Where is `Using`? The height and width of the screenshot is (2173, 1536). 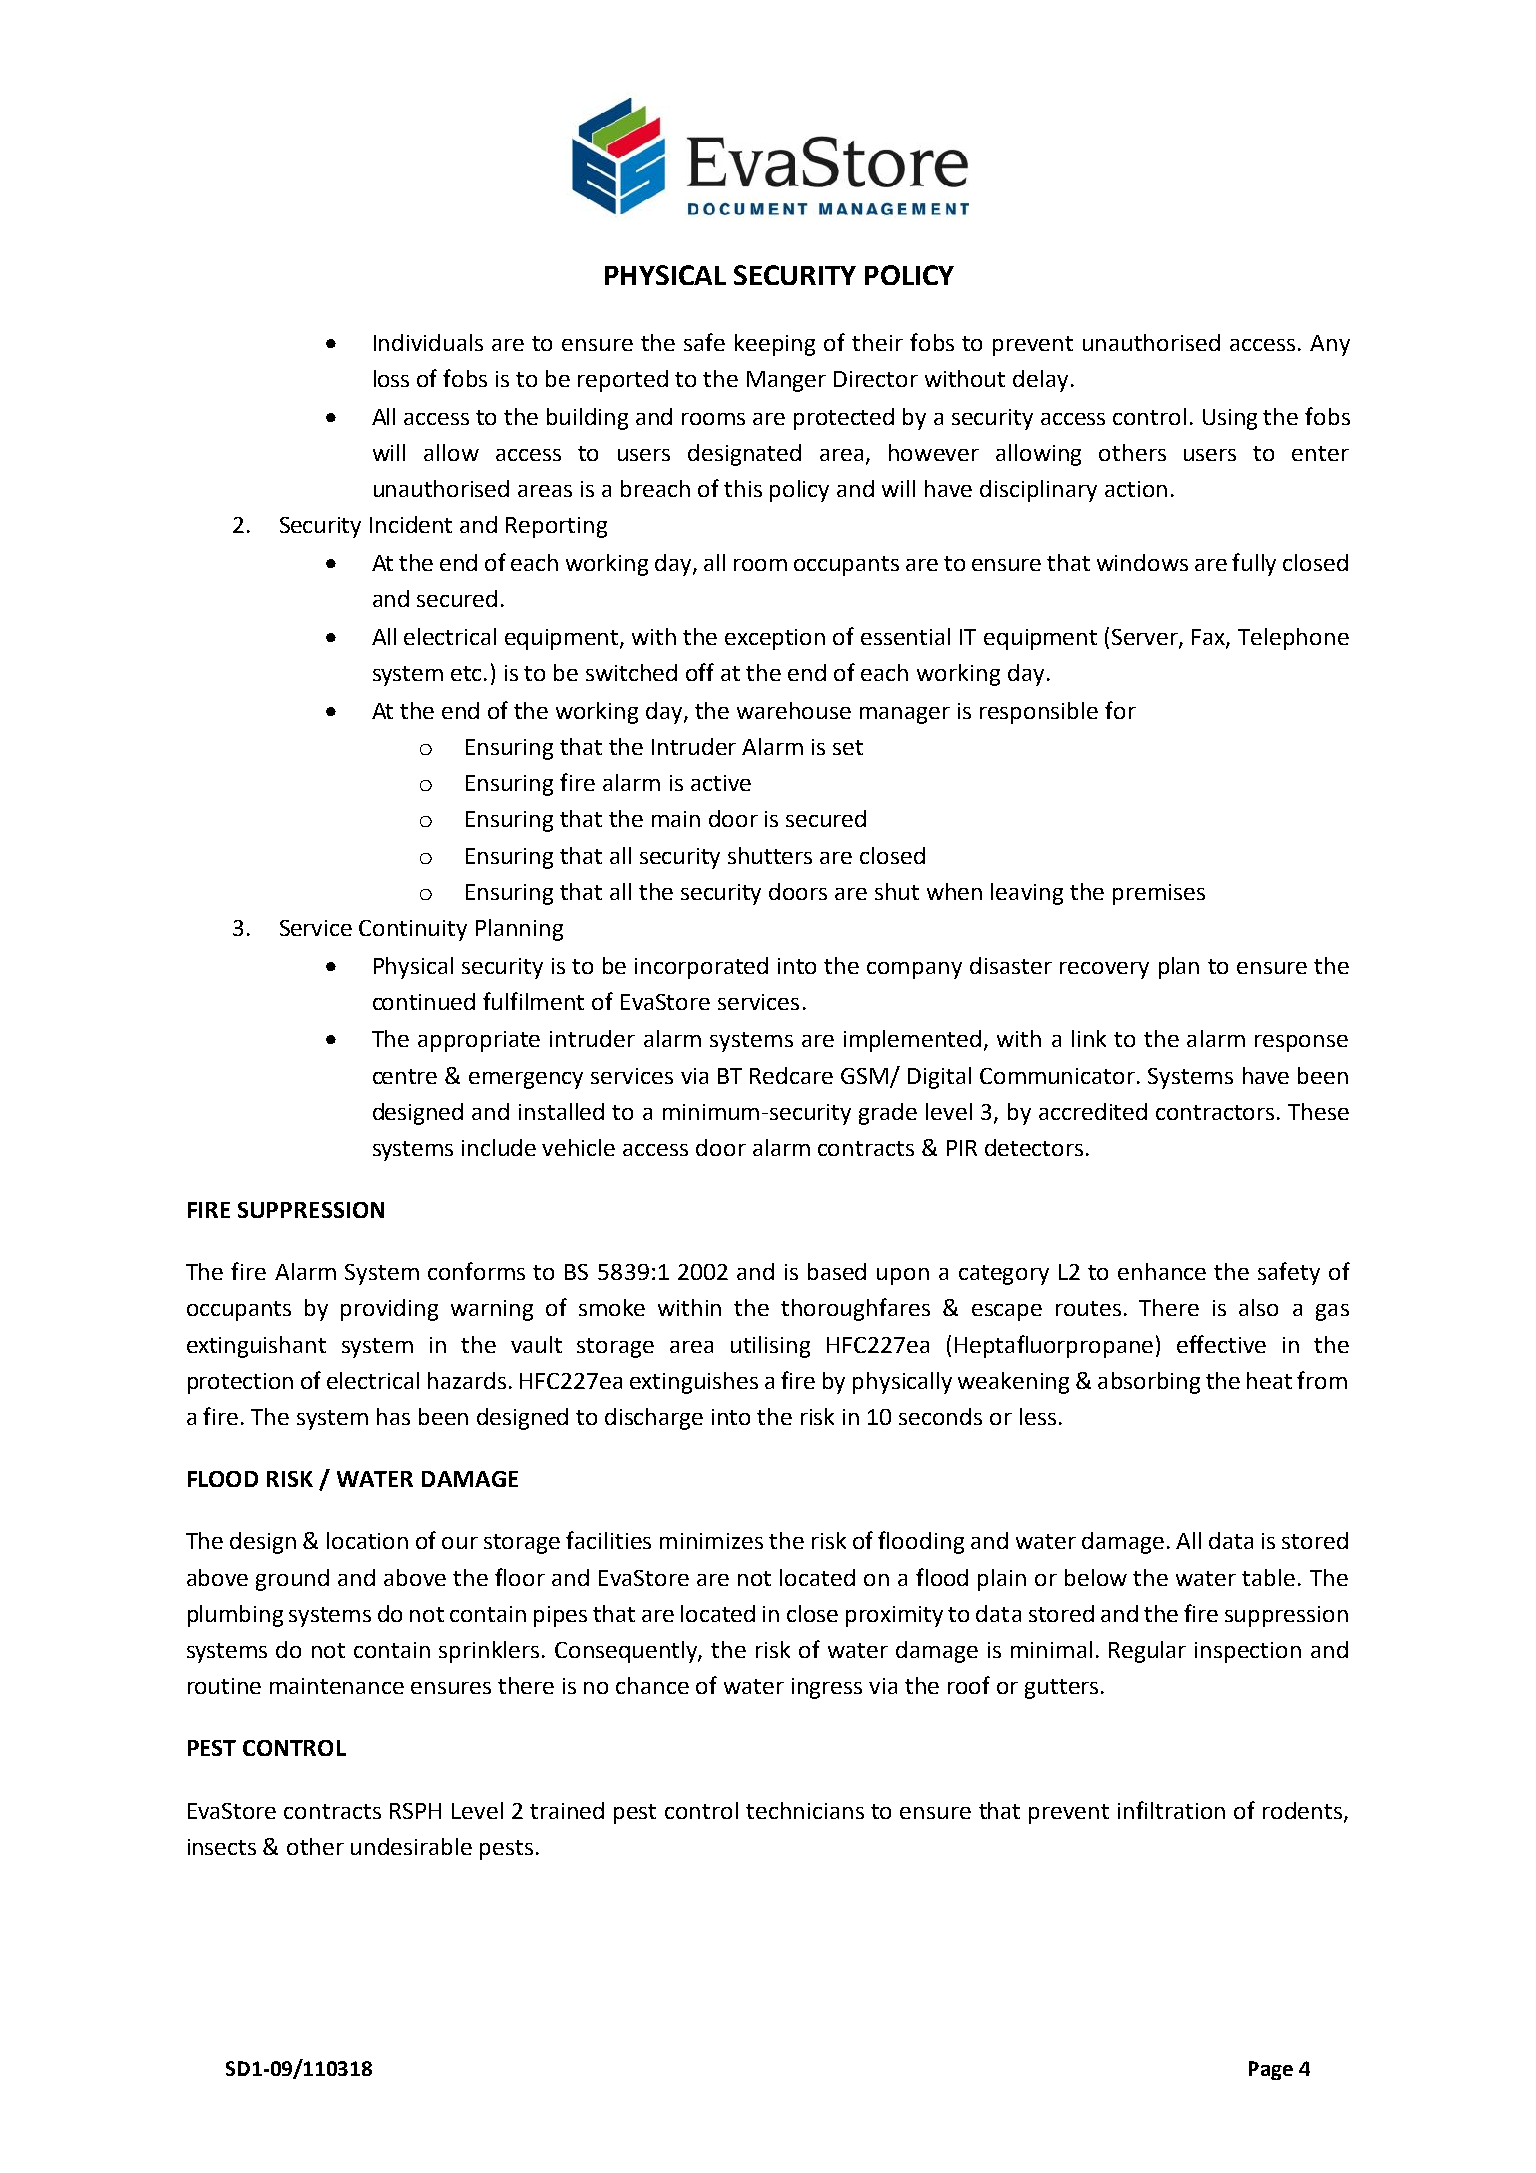 Using is located at coordinates (1230, 419).
